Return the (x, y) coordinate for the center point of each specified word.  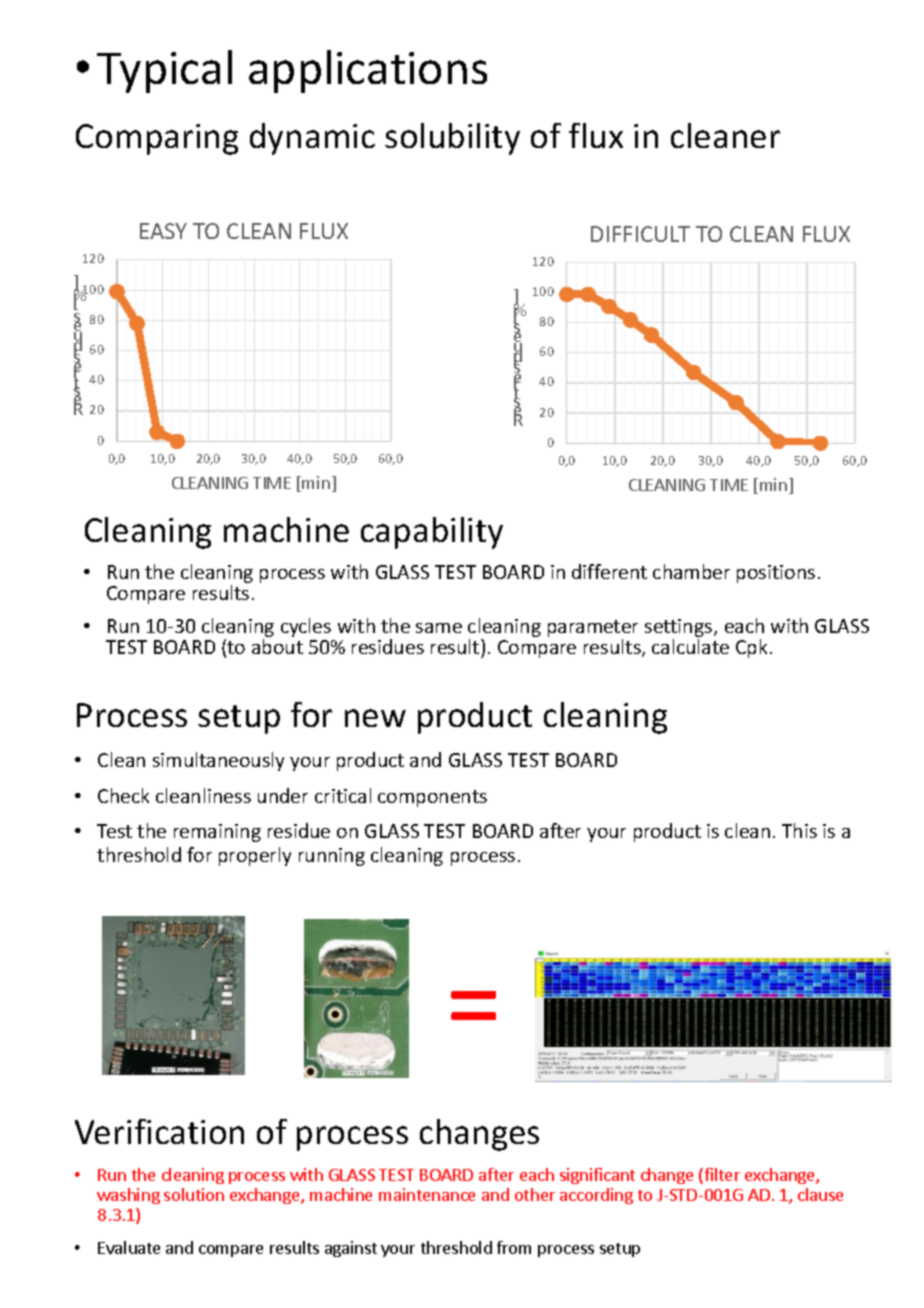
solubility (452, 139)
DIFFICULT (640, 234)
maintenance (427, 1194)
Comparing (157, 139)
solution (194, 1194)
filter (721, 1176)
